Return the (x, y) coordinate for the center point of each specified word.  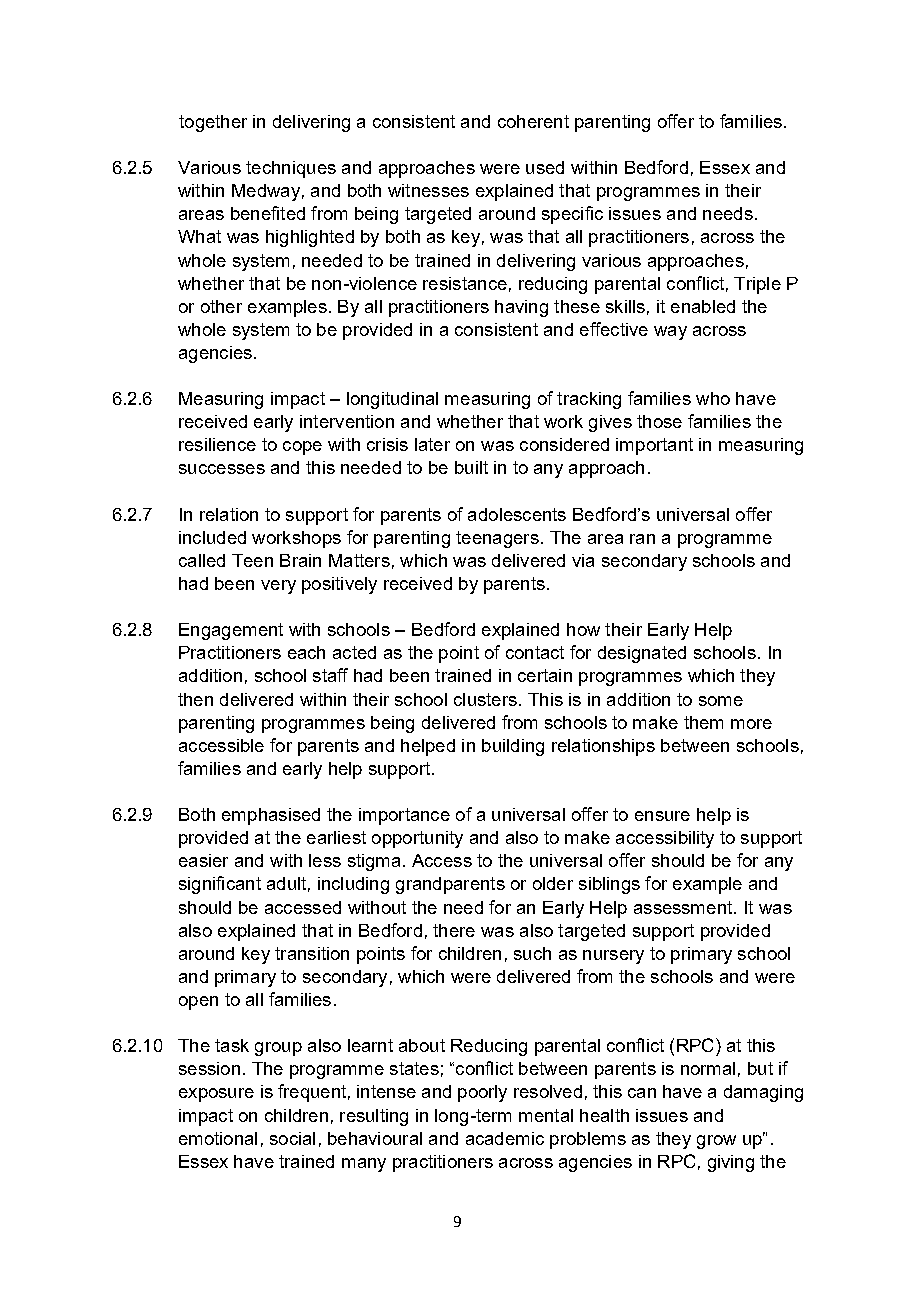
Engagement (231, 631)
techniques (291, 169)
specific (572, 215)
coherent (533, 121)
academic (505, 1138)
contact (535, 652)
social (292, 1138)
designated (642, 654)
